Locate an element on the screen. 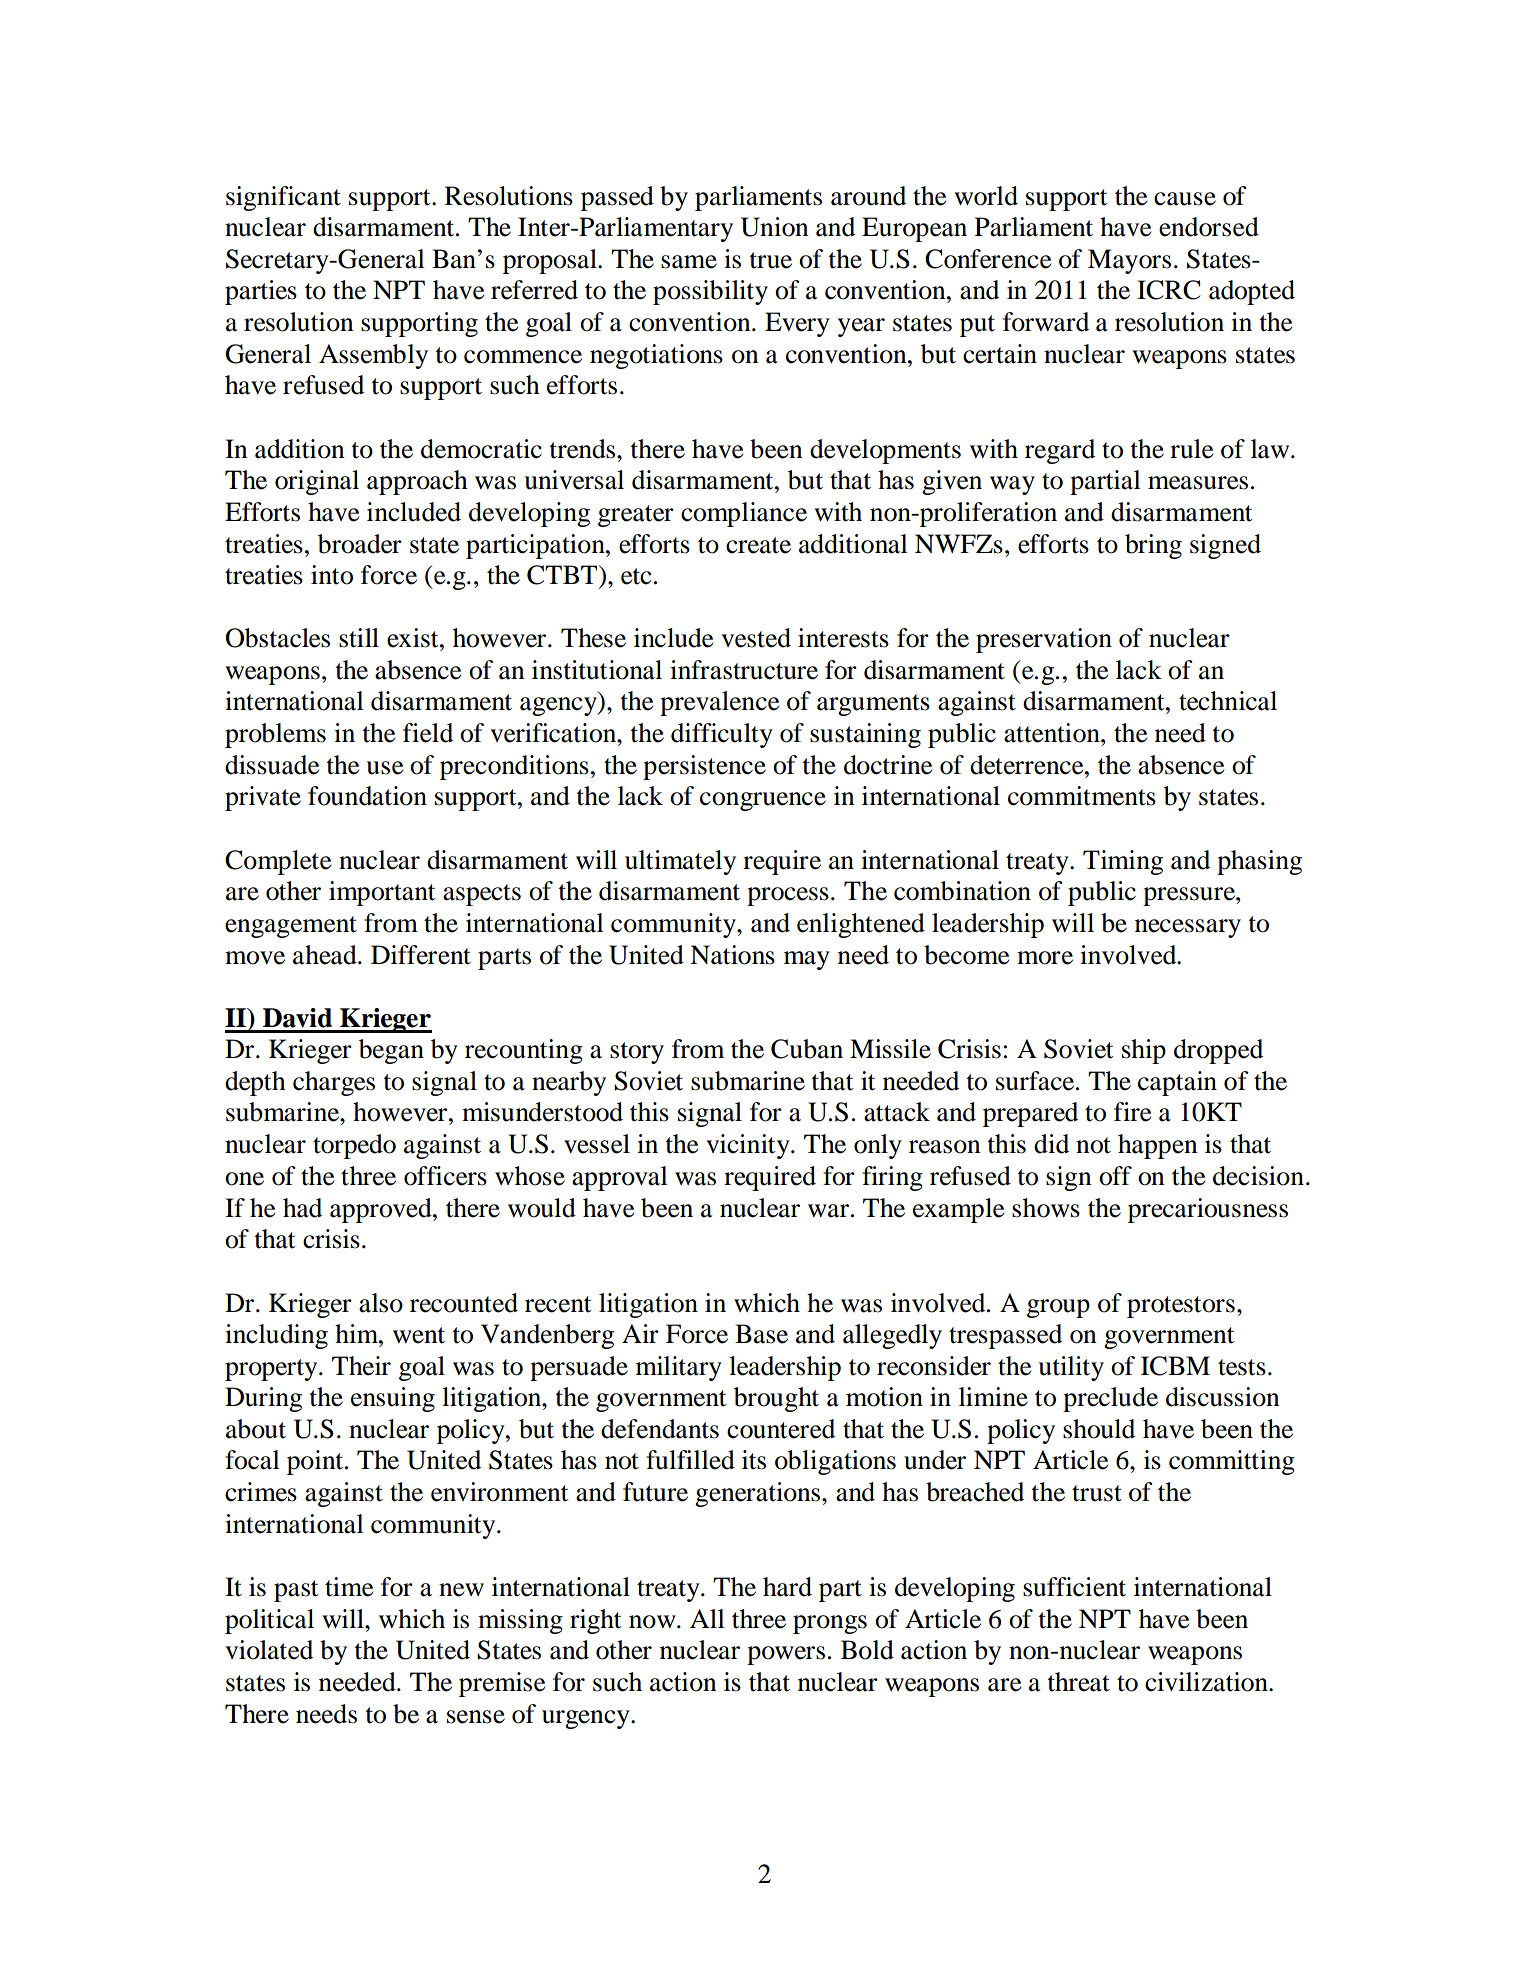 This screenshot has height=1980, width=1530. also is located at coordinates (381, 1303).
